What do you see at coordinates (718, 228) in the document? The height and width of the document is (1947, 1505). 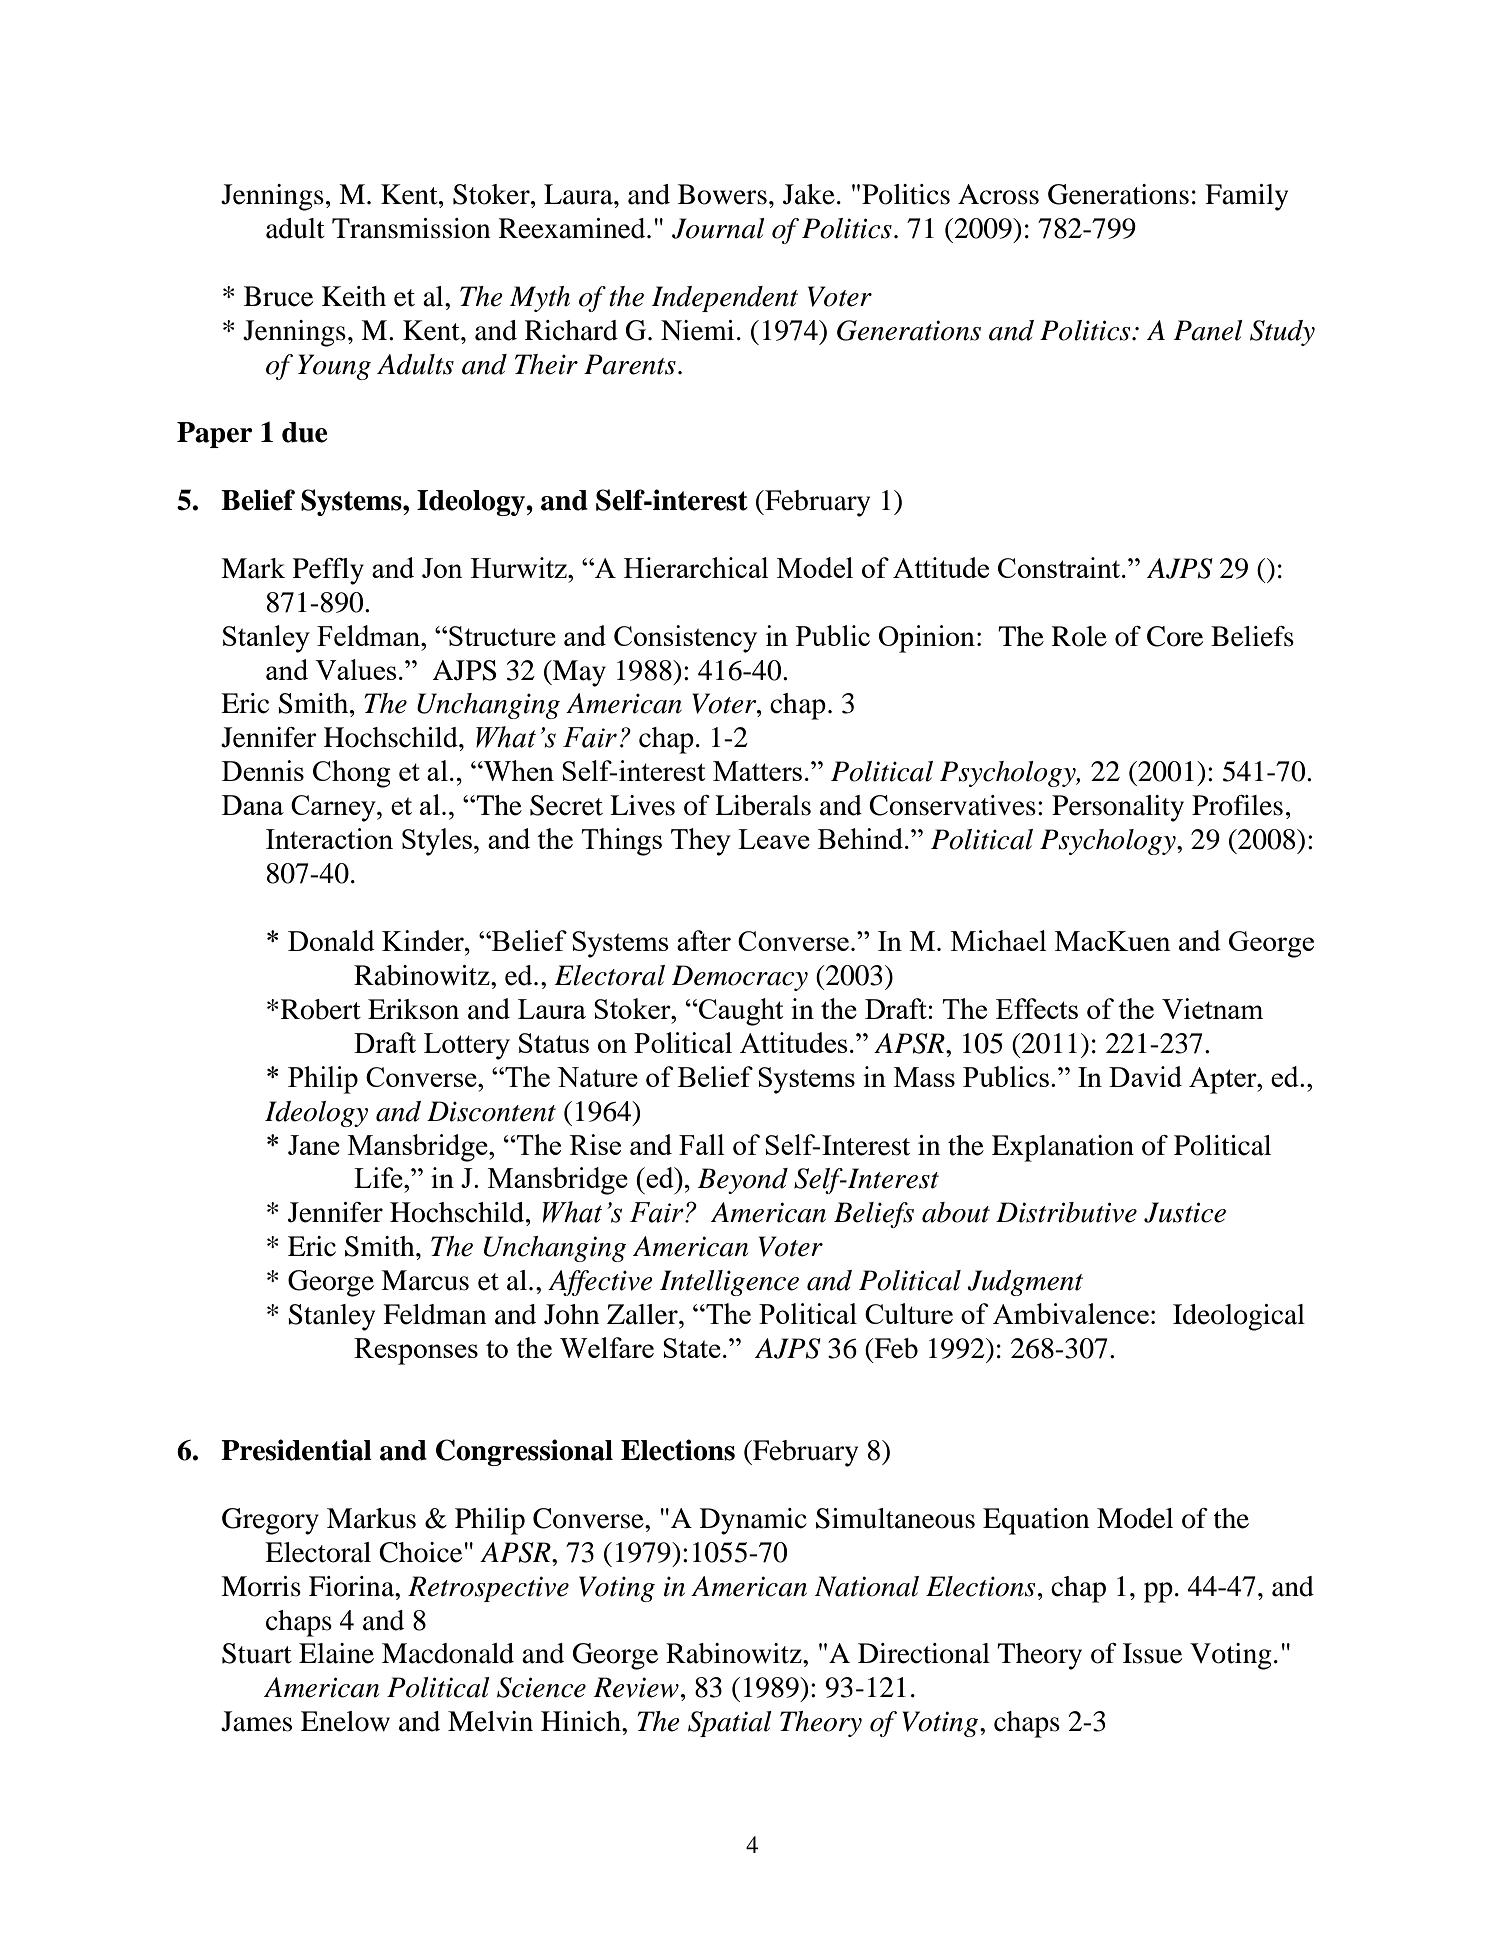 I see `Journal` at bounding box center [718, 228].
